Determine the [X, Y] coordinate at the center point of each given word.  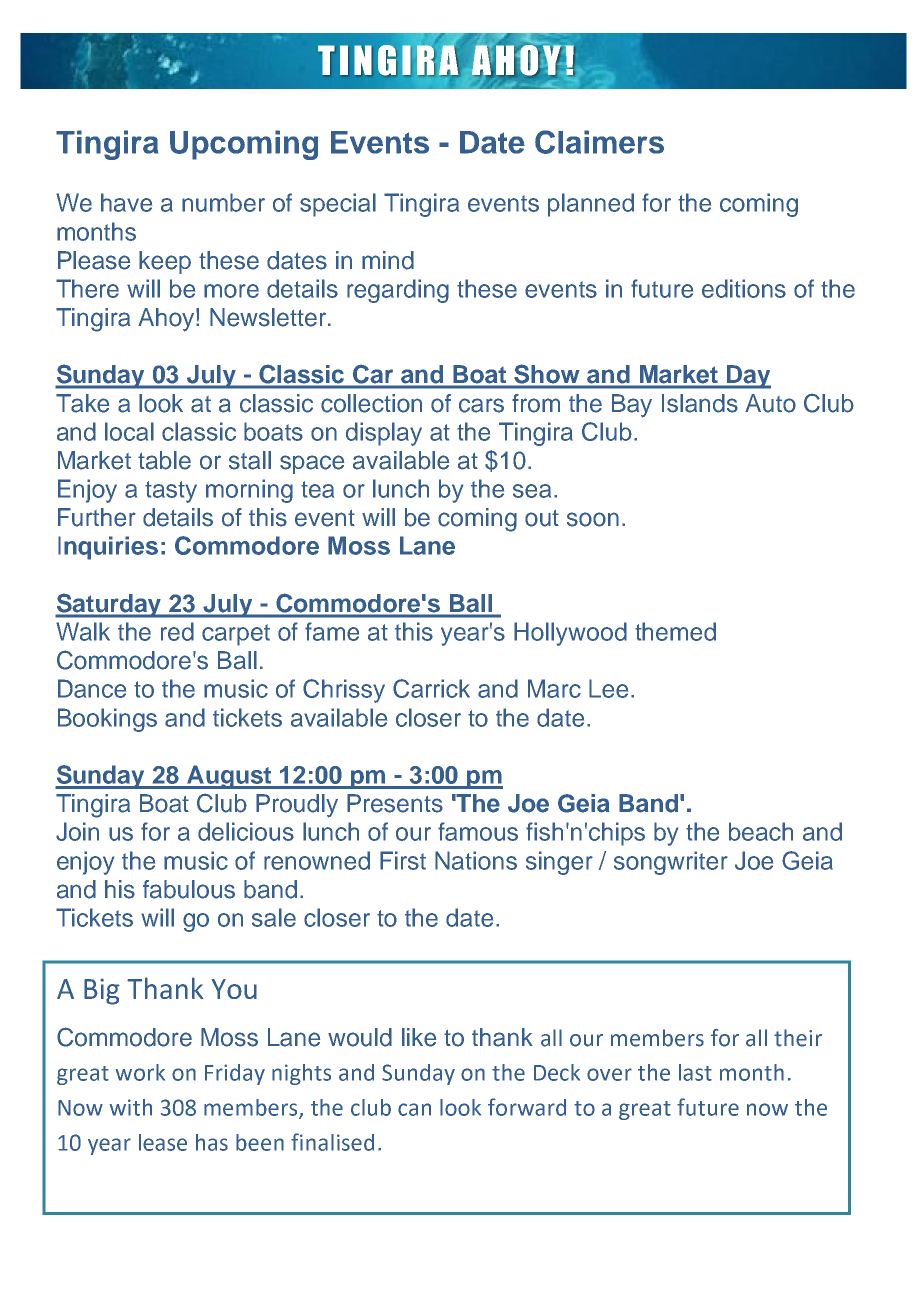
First [403, 860]
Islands [700, 403]
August [229, 777]
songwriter [671, 863]
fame [332, 631]
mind [388, 260]
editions [744, 288]
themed [675, 631]
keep [165, 262]
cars [481, 405]
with [131, 1107]
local [129, 431]
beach [761, 831]
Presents [395, 803]
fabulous [189, 889]
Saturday [109, 605]
